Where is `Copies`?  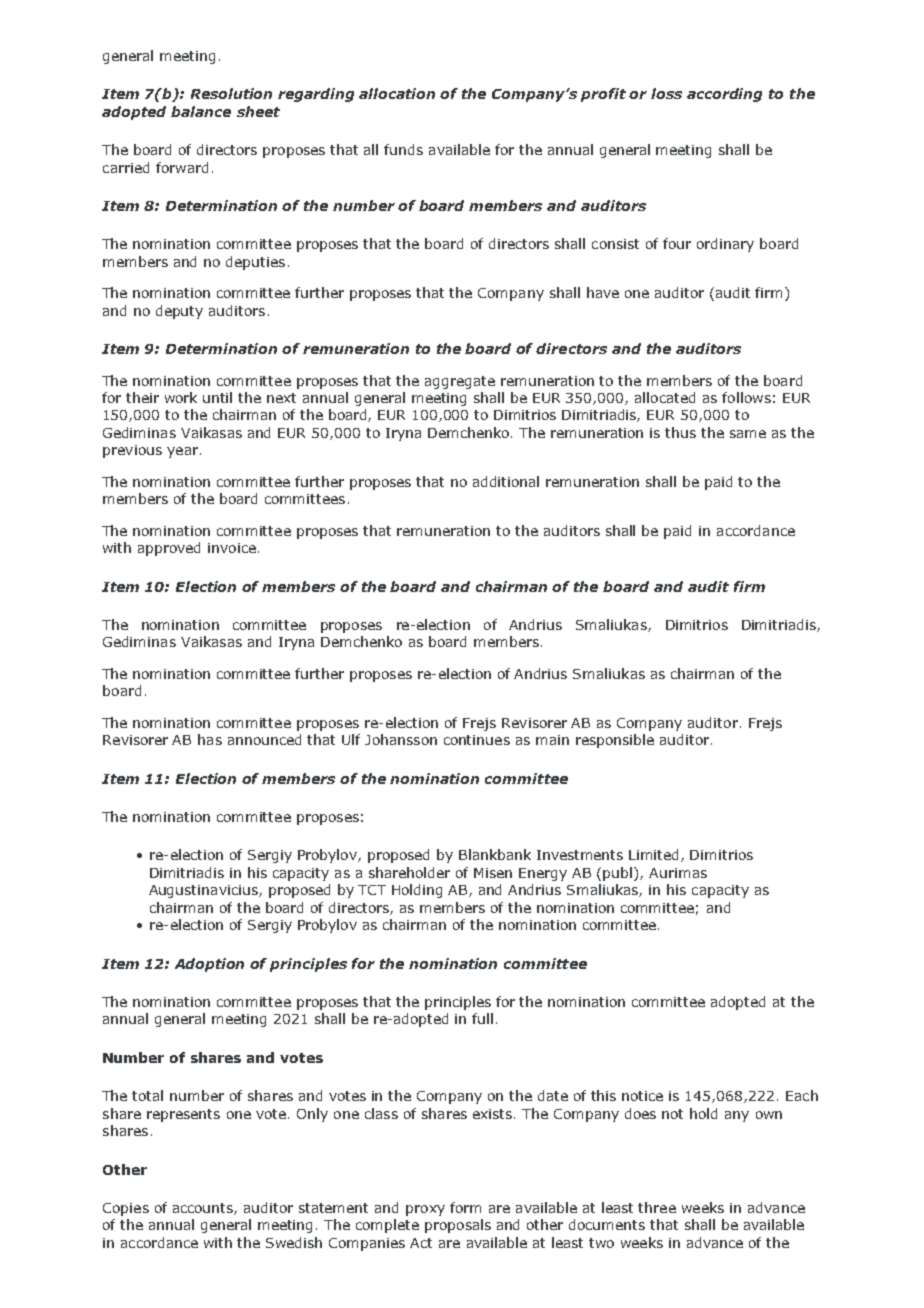
Copies is located at coordinates (126, 1209).
